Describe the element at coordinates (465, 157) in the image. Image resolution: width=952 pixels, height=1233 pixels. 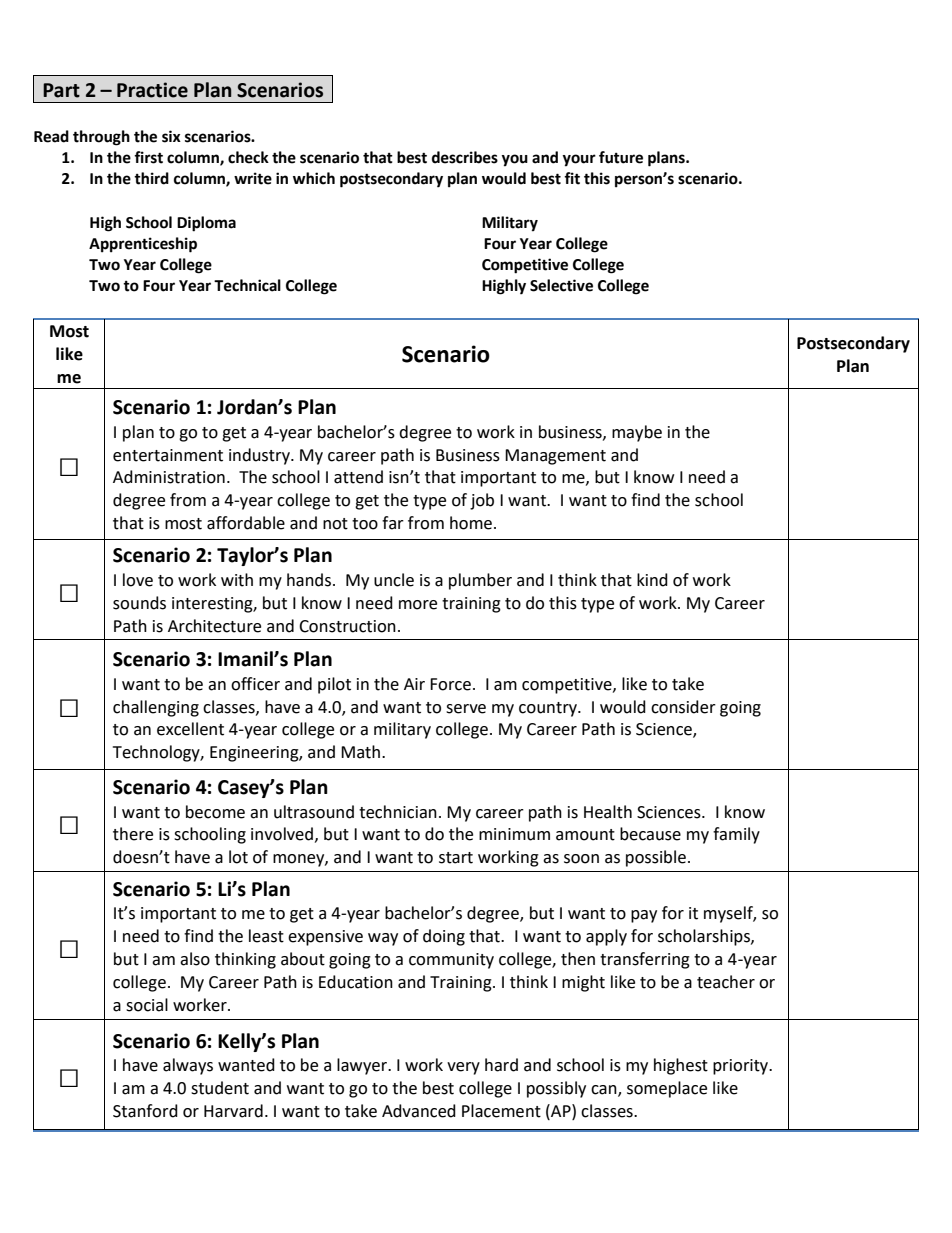
I see `describes` at that location.
